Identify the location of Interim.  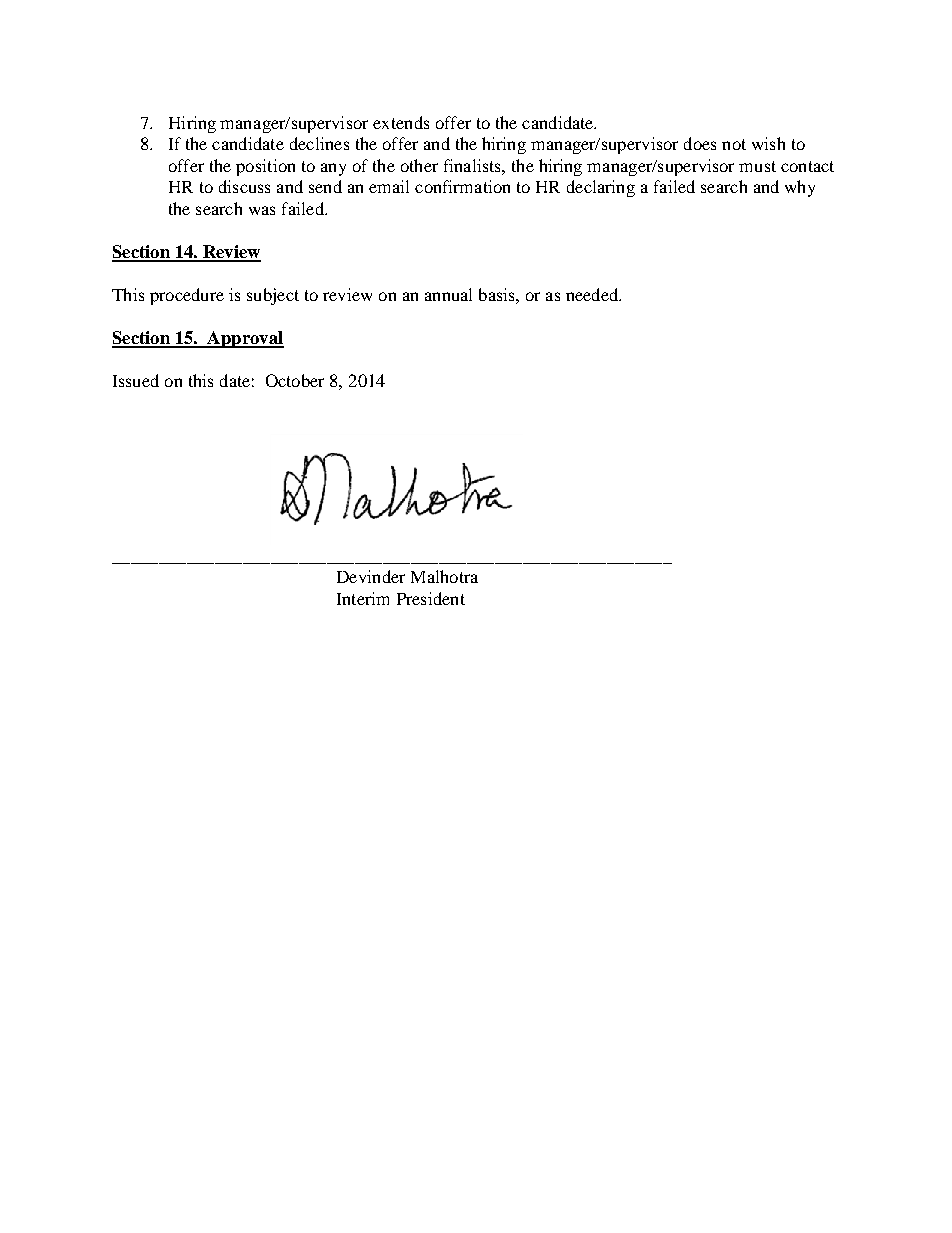
(363, 598).
